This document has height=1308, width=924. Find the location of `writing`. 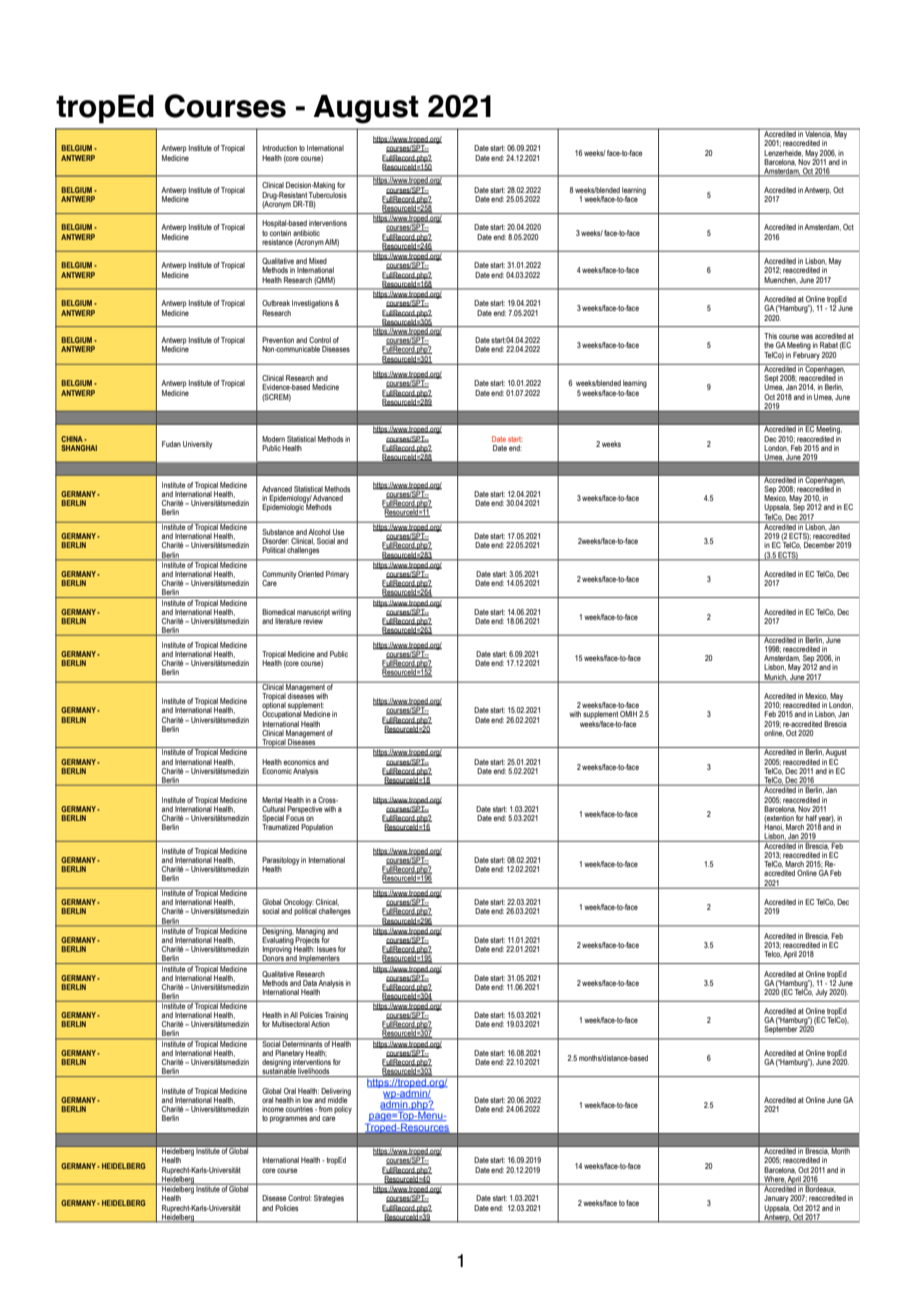

writing is located at coordinates (341, 613).
